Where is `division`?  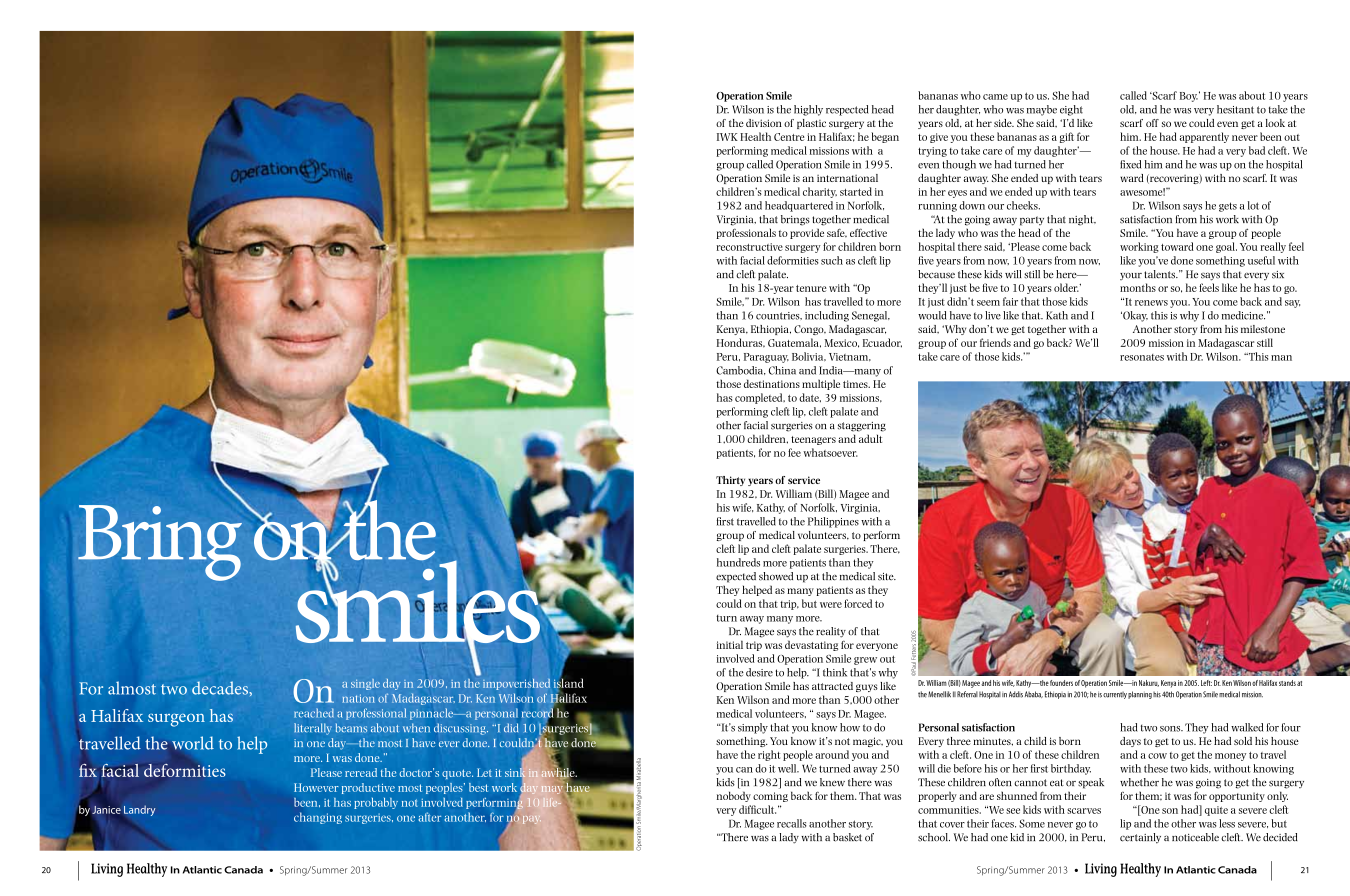 division is located at coordinates (764, 123).
